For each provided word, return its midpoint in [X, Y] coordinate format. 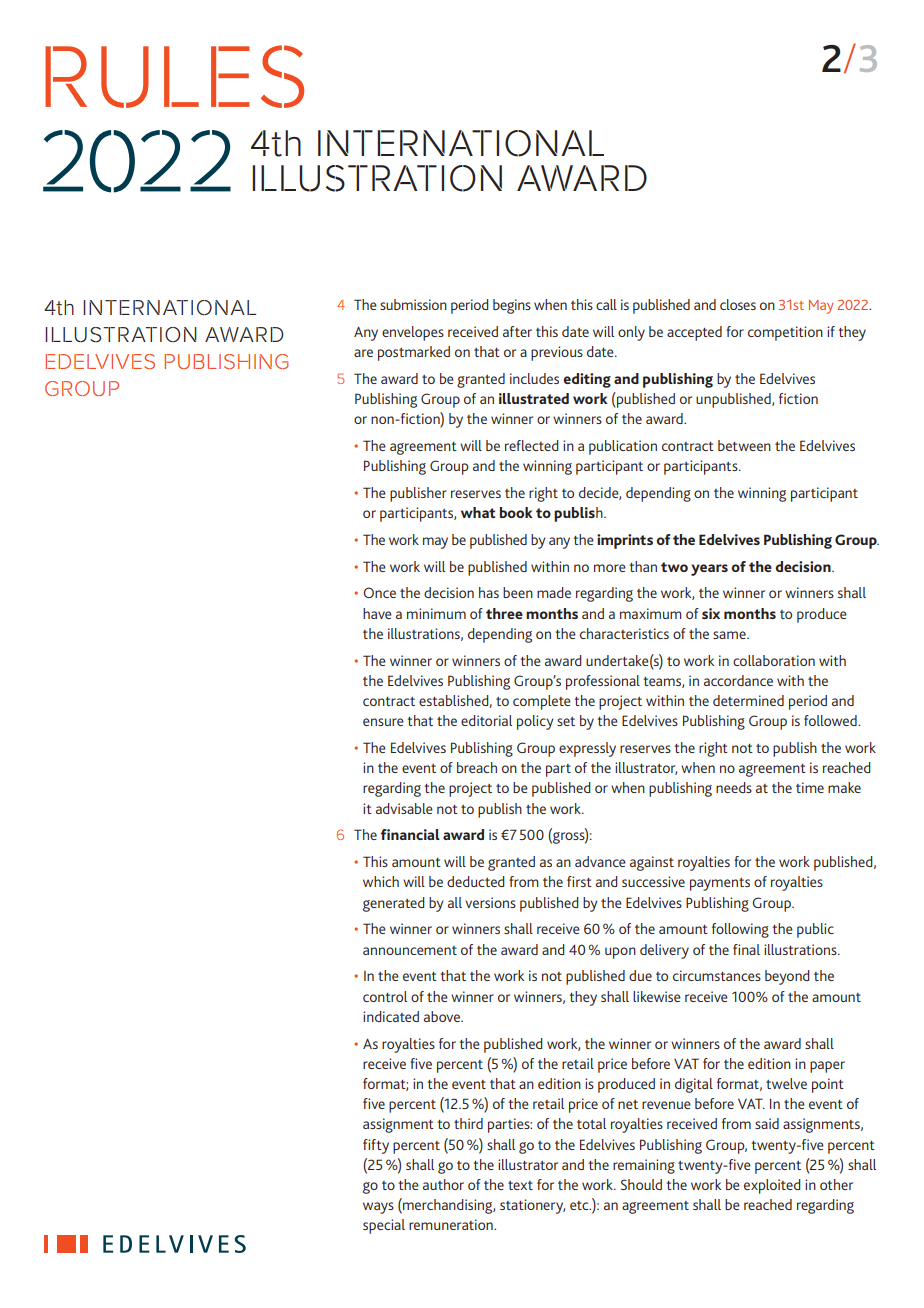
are [363, 353]
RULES [174, 76]
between [744, 445]
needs [734, 787]
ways [378, 1208]
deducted [476, 881]
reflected [532, 445]
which [381, 881]
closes [738, 304]
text [520, 1185]
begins [512, 306]
